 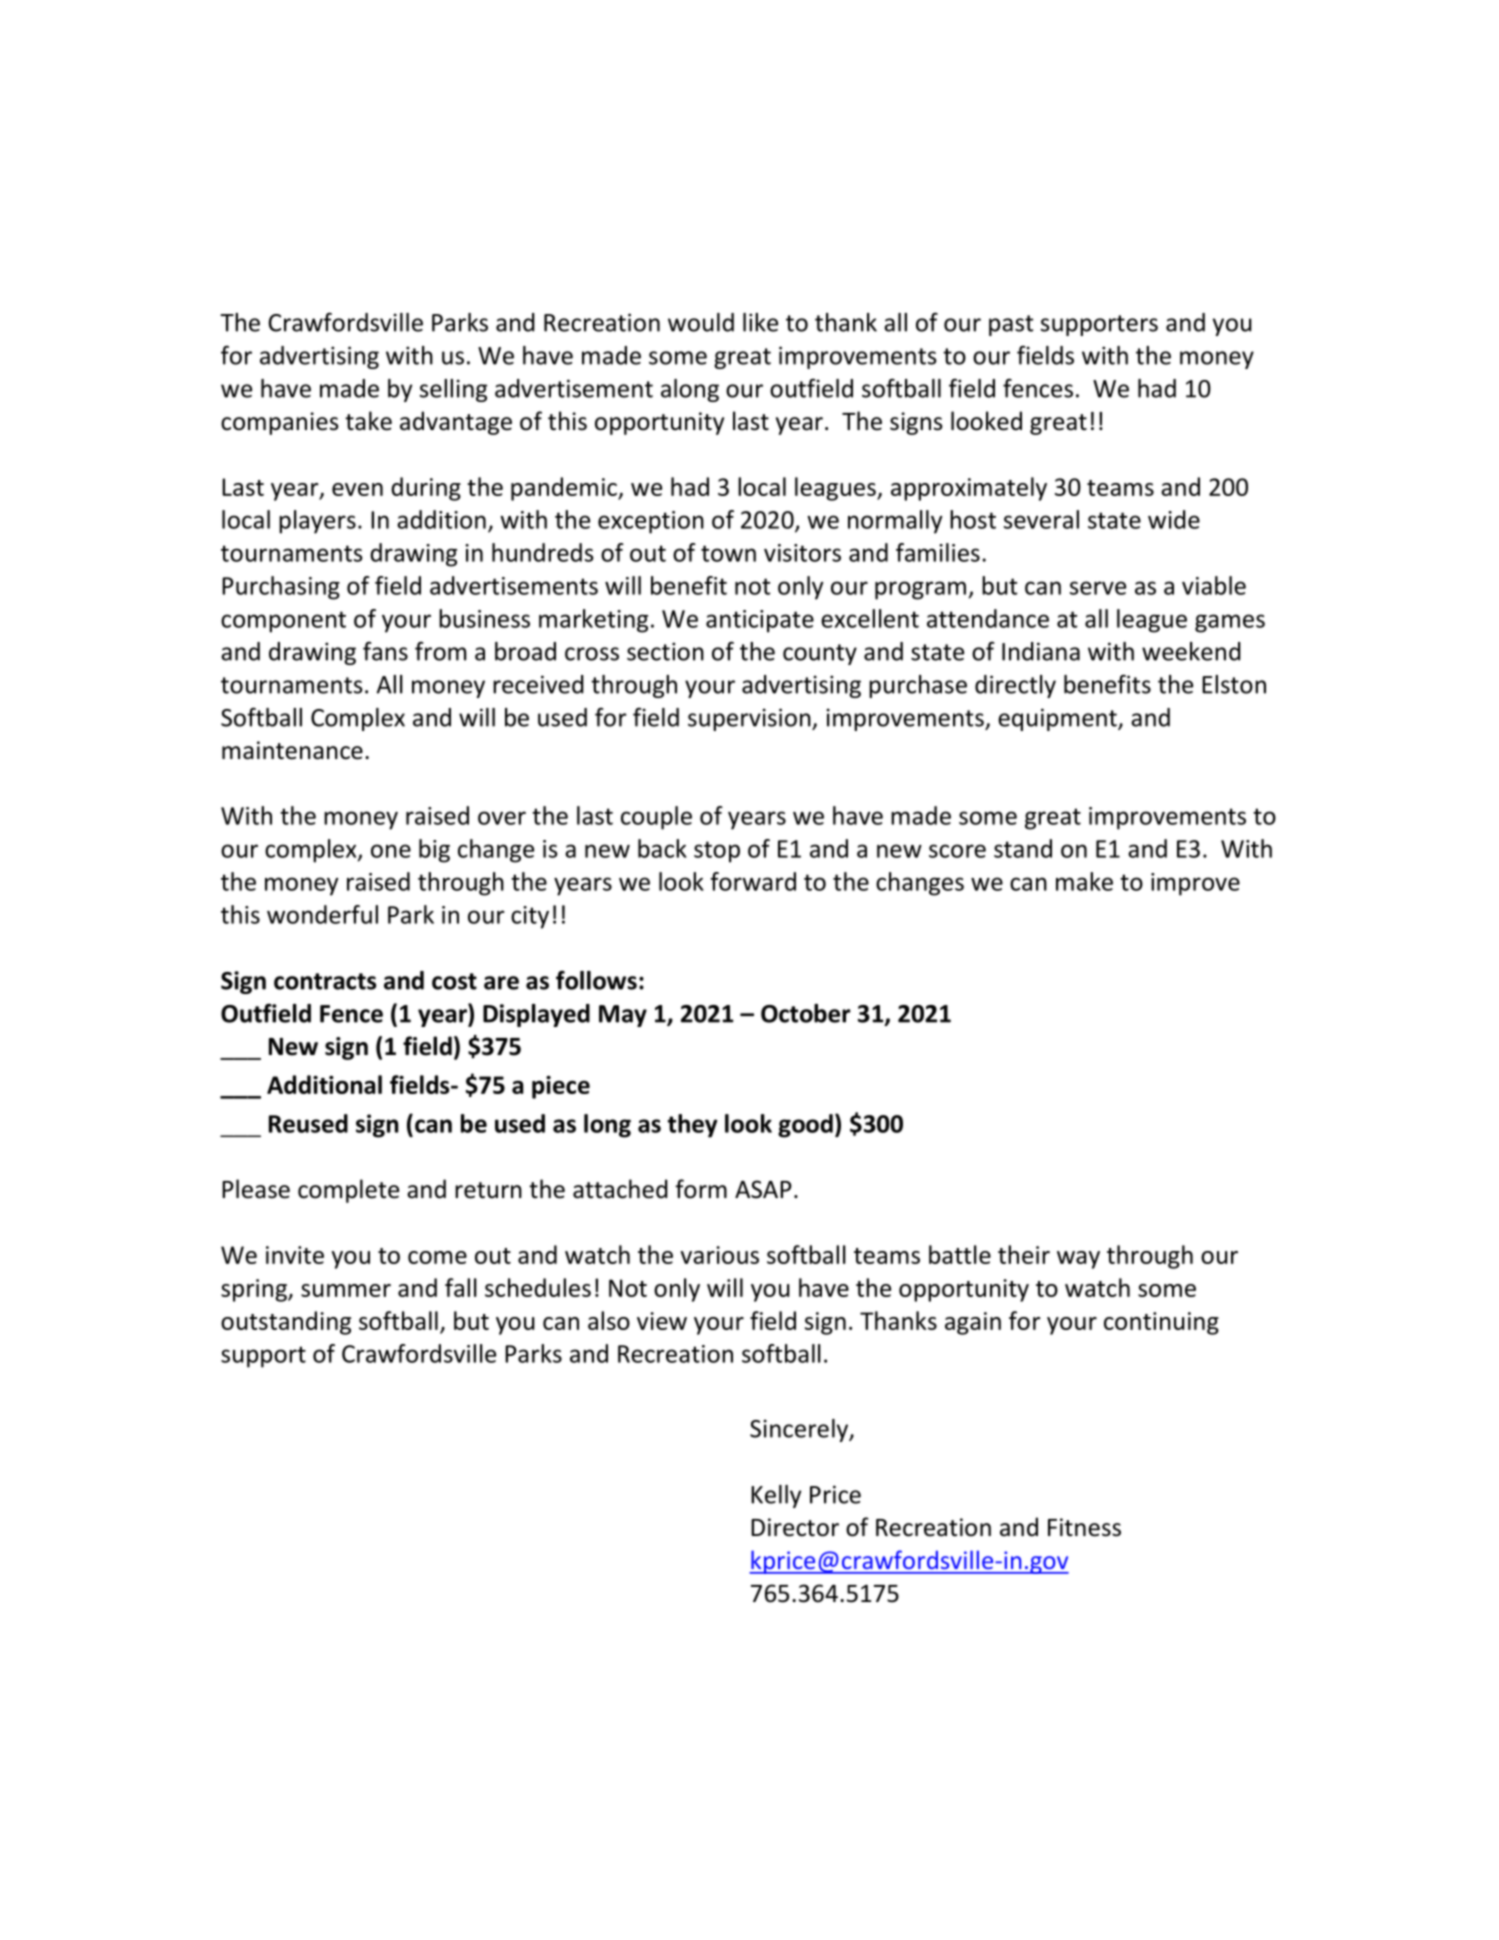 I want to click on forward, so click(x=753, y=881).
